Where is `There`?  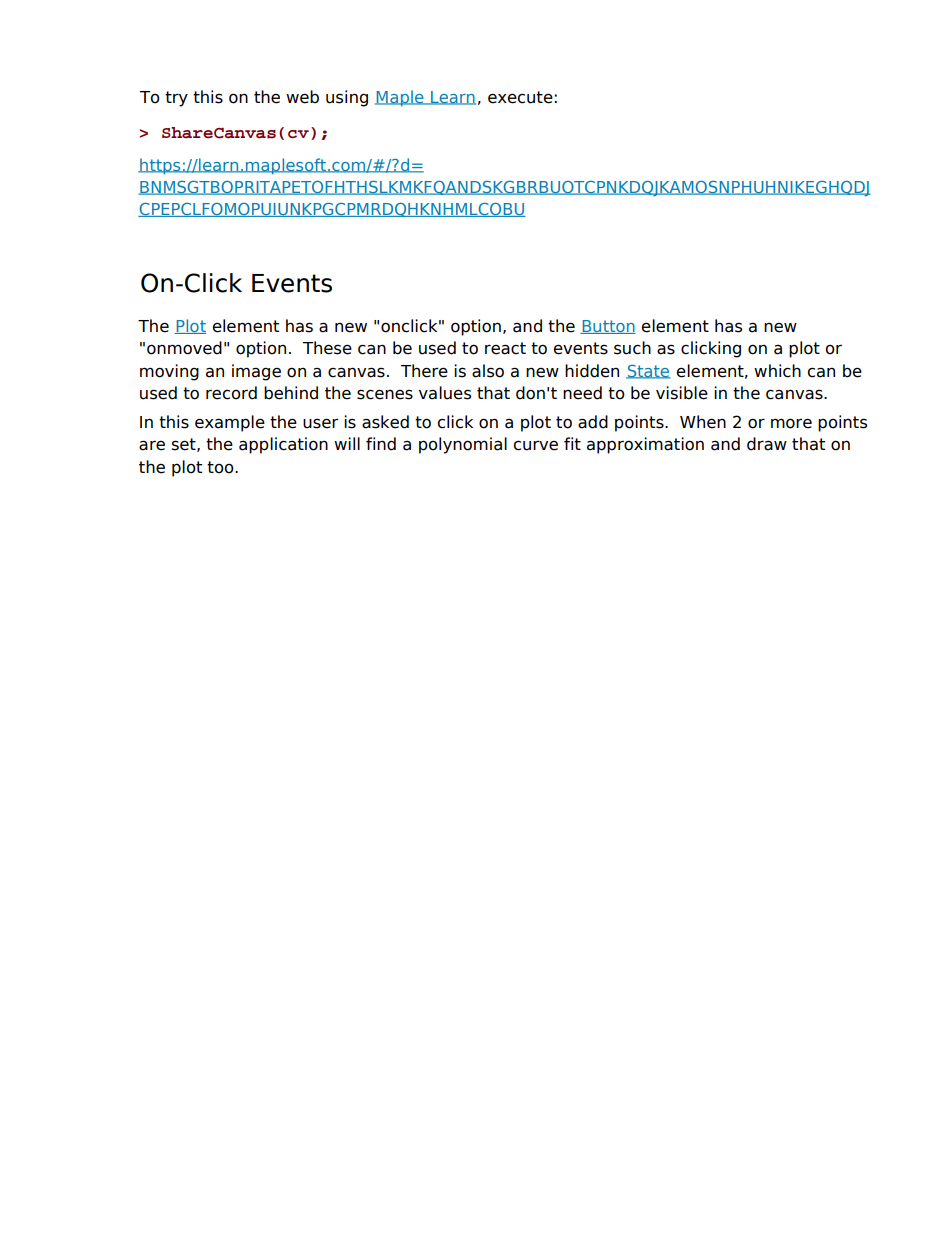
There is located at coordinates (424, 371).
